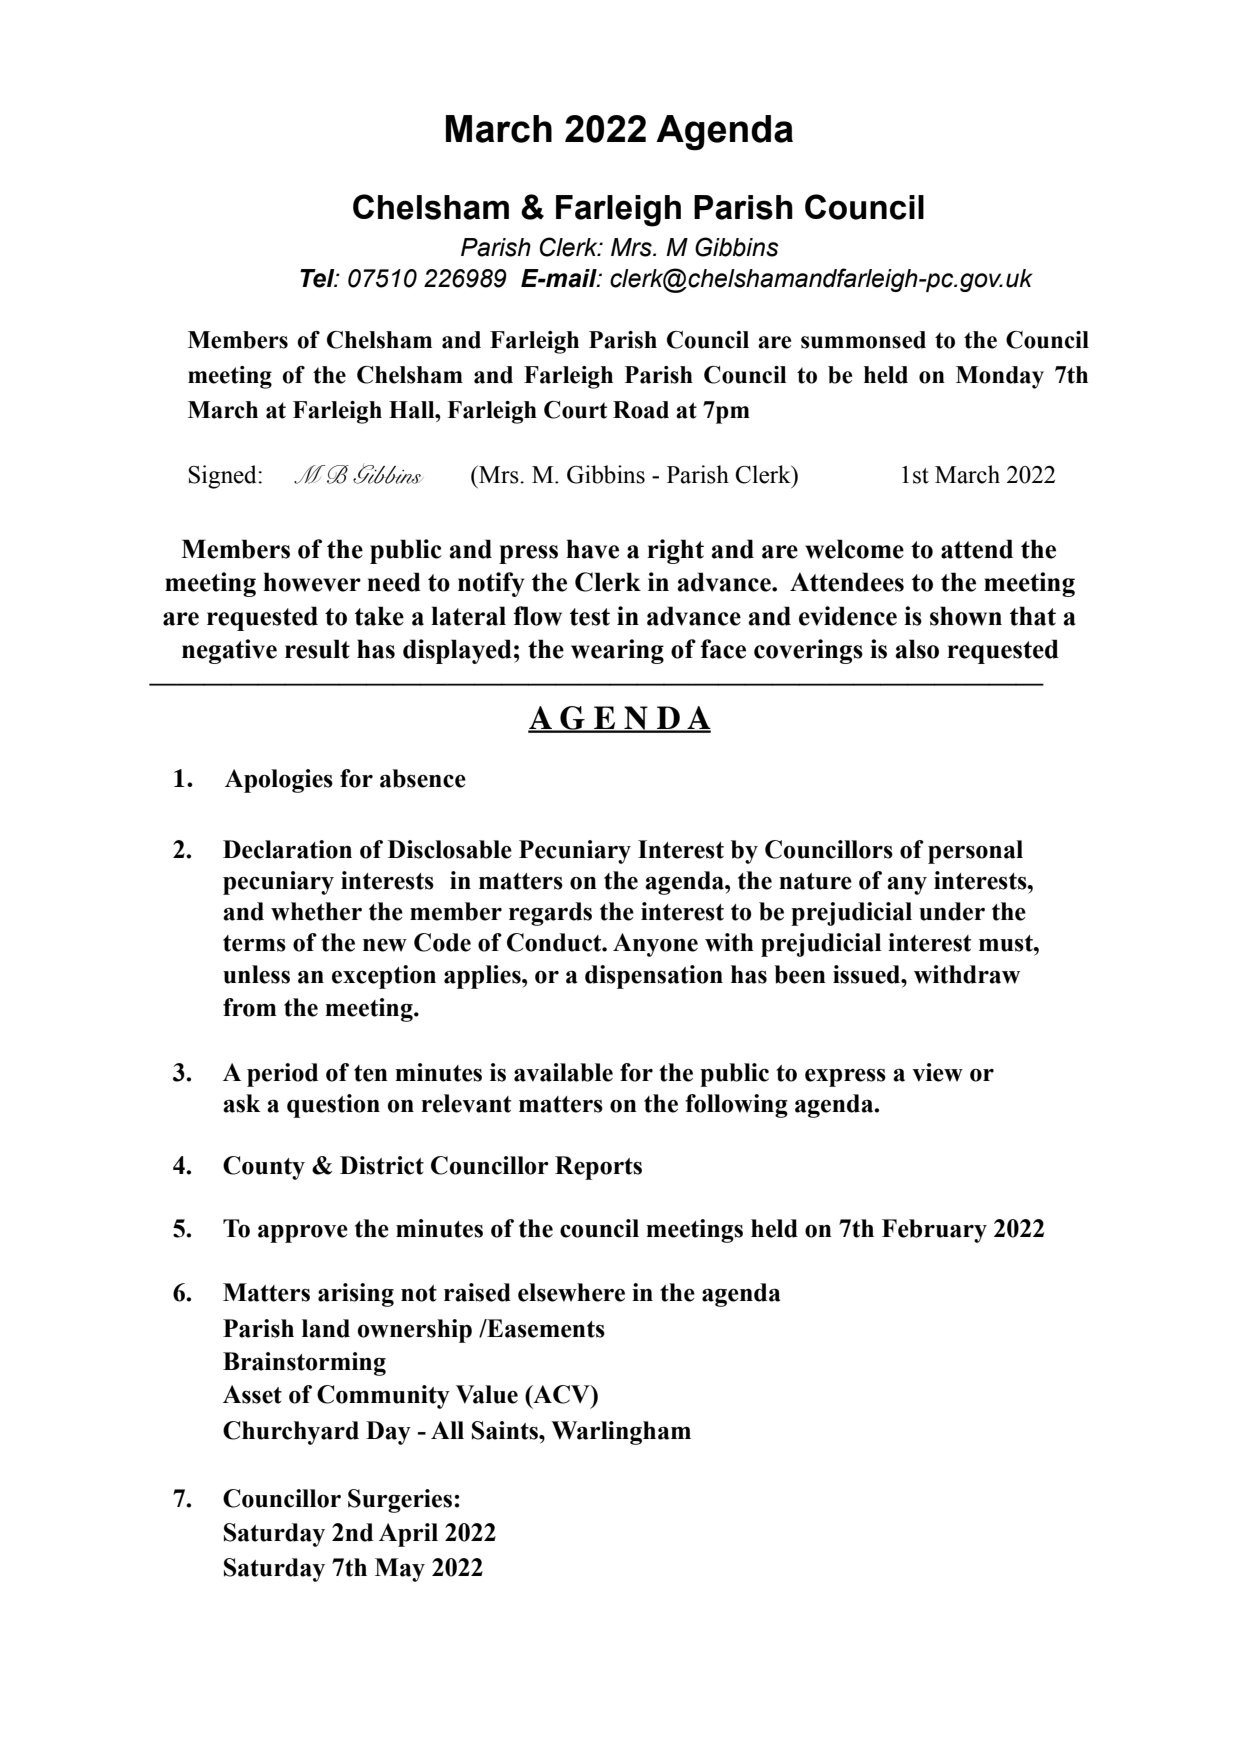 This screenshot has height=1753, width=1239. Describe the element at coordinates (264, 1168) in the screenshot. I see `County` at that location.
